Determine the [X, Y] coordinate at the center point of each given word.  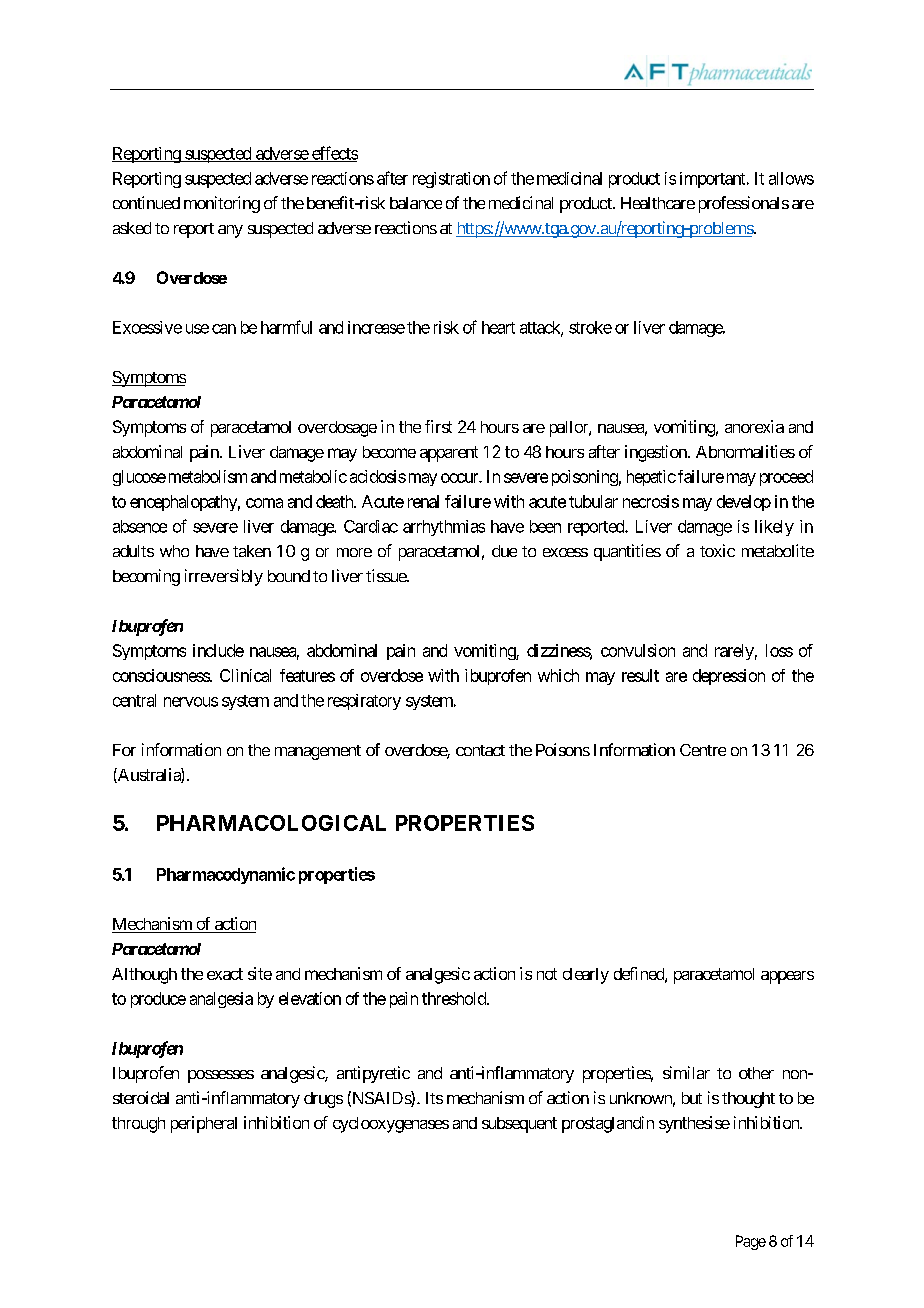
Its [434, 1098]
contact [480, 750]
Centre [703, 750]
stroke [590, 327]
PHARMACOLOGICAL [271, 823]
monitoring [222, 204]
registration [451, 180]
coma [264, 503]
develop [744, 503]
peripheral [204, 1124]
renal [423, 501]
